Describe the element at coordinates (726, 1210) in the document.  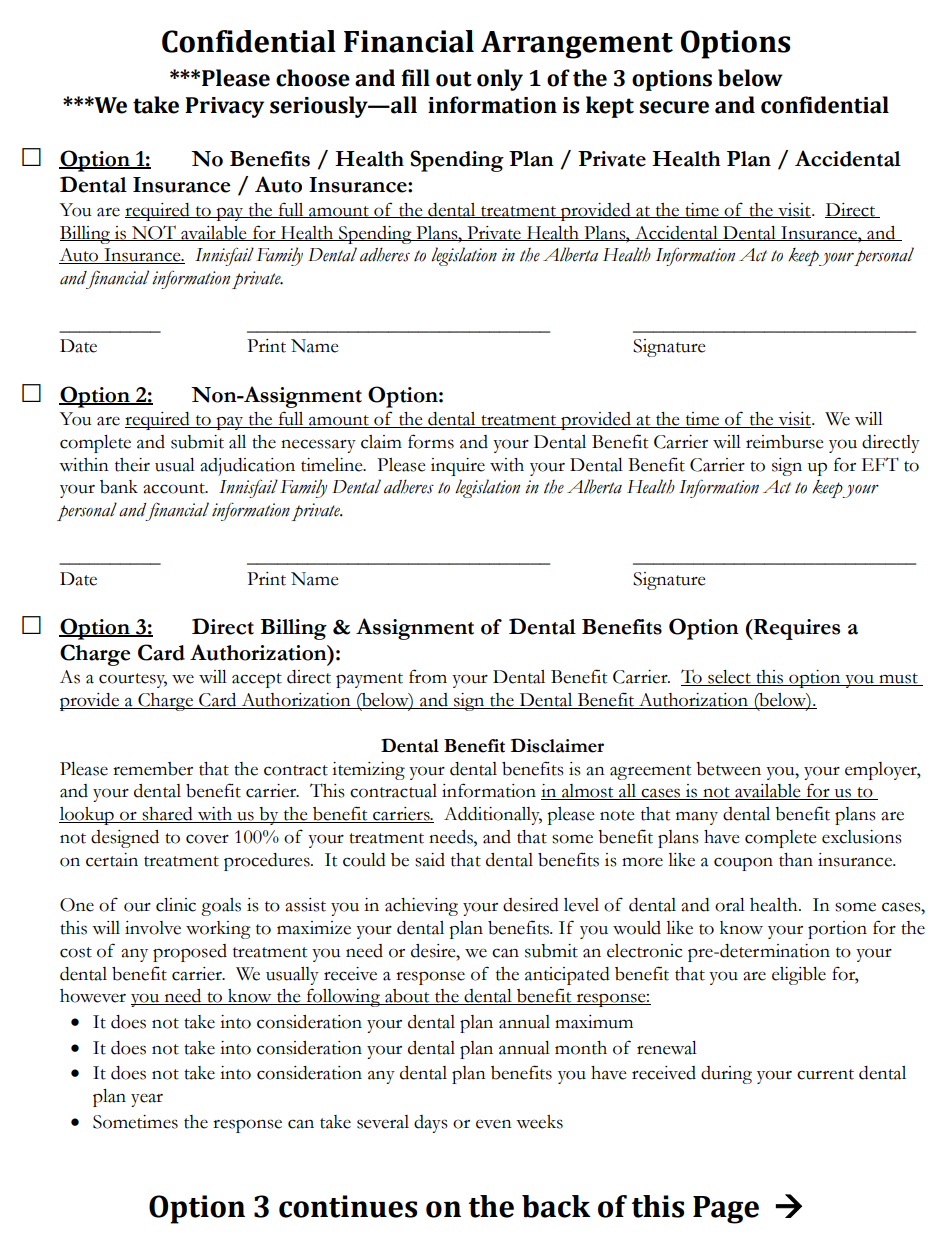
I see `Page` at that location.
